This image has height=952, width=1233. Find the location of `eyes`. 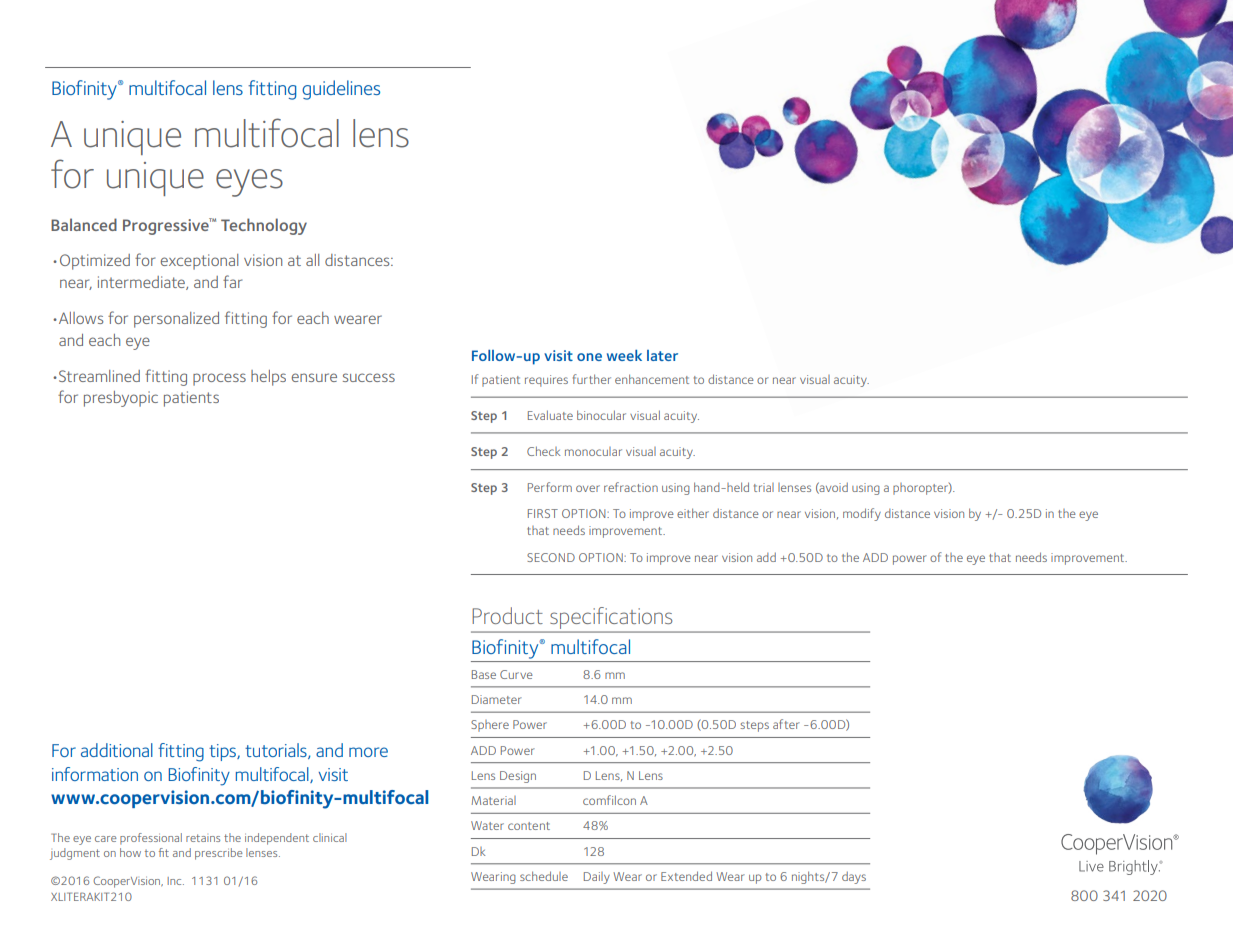

eyes is located at coordinates (249, 183).
